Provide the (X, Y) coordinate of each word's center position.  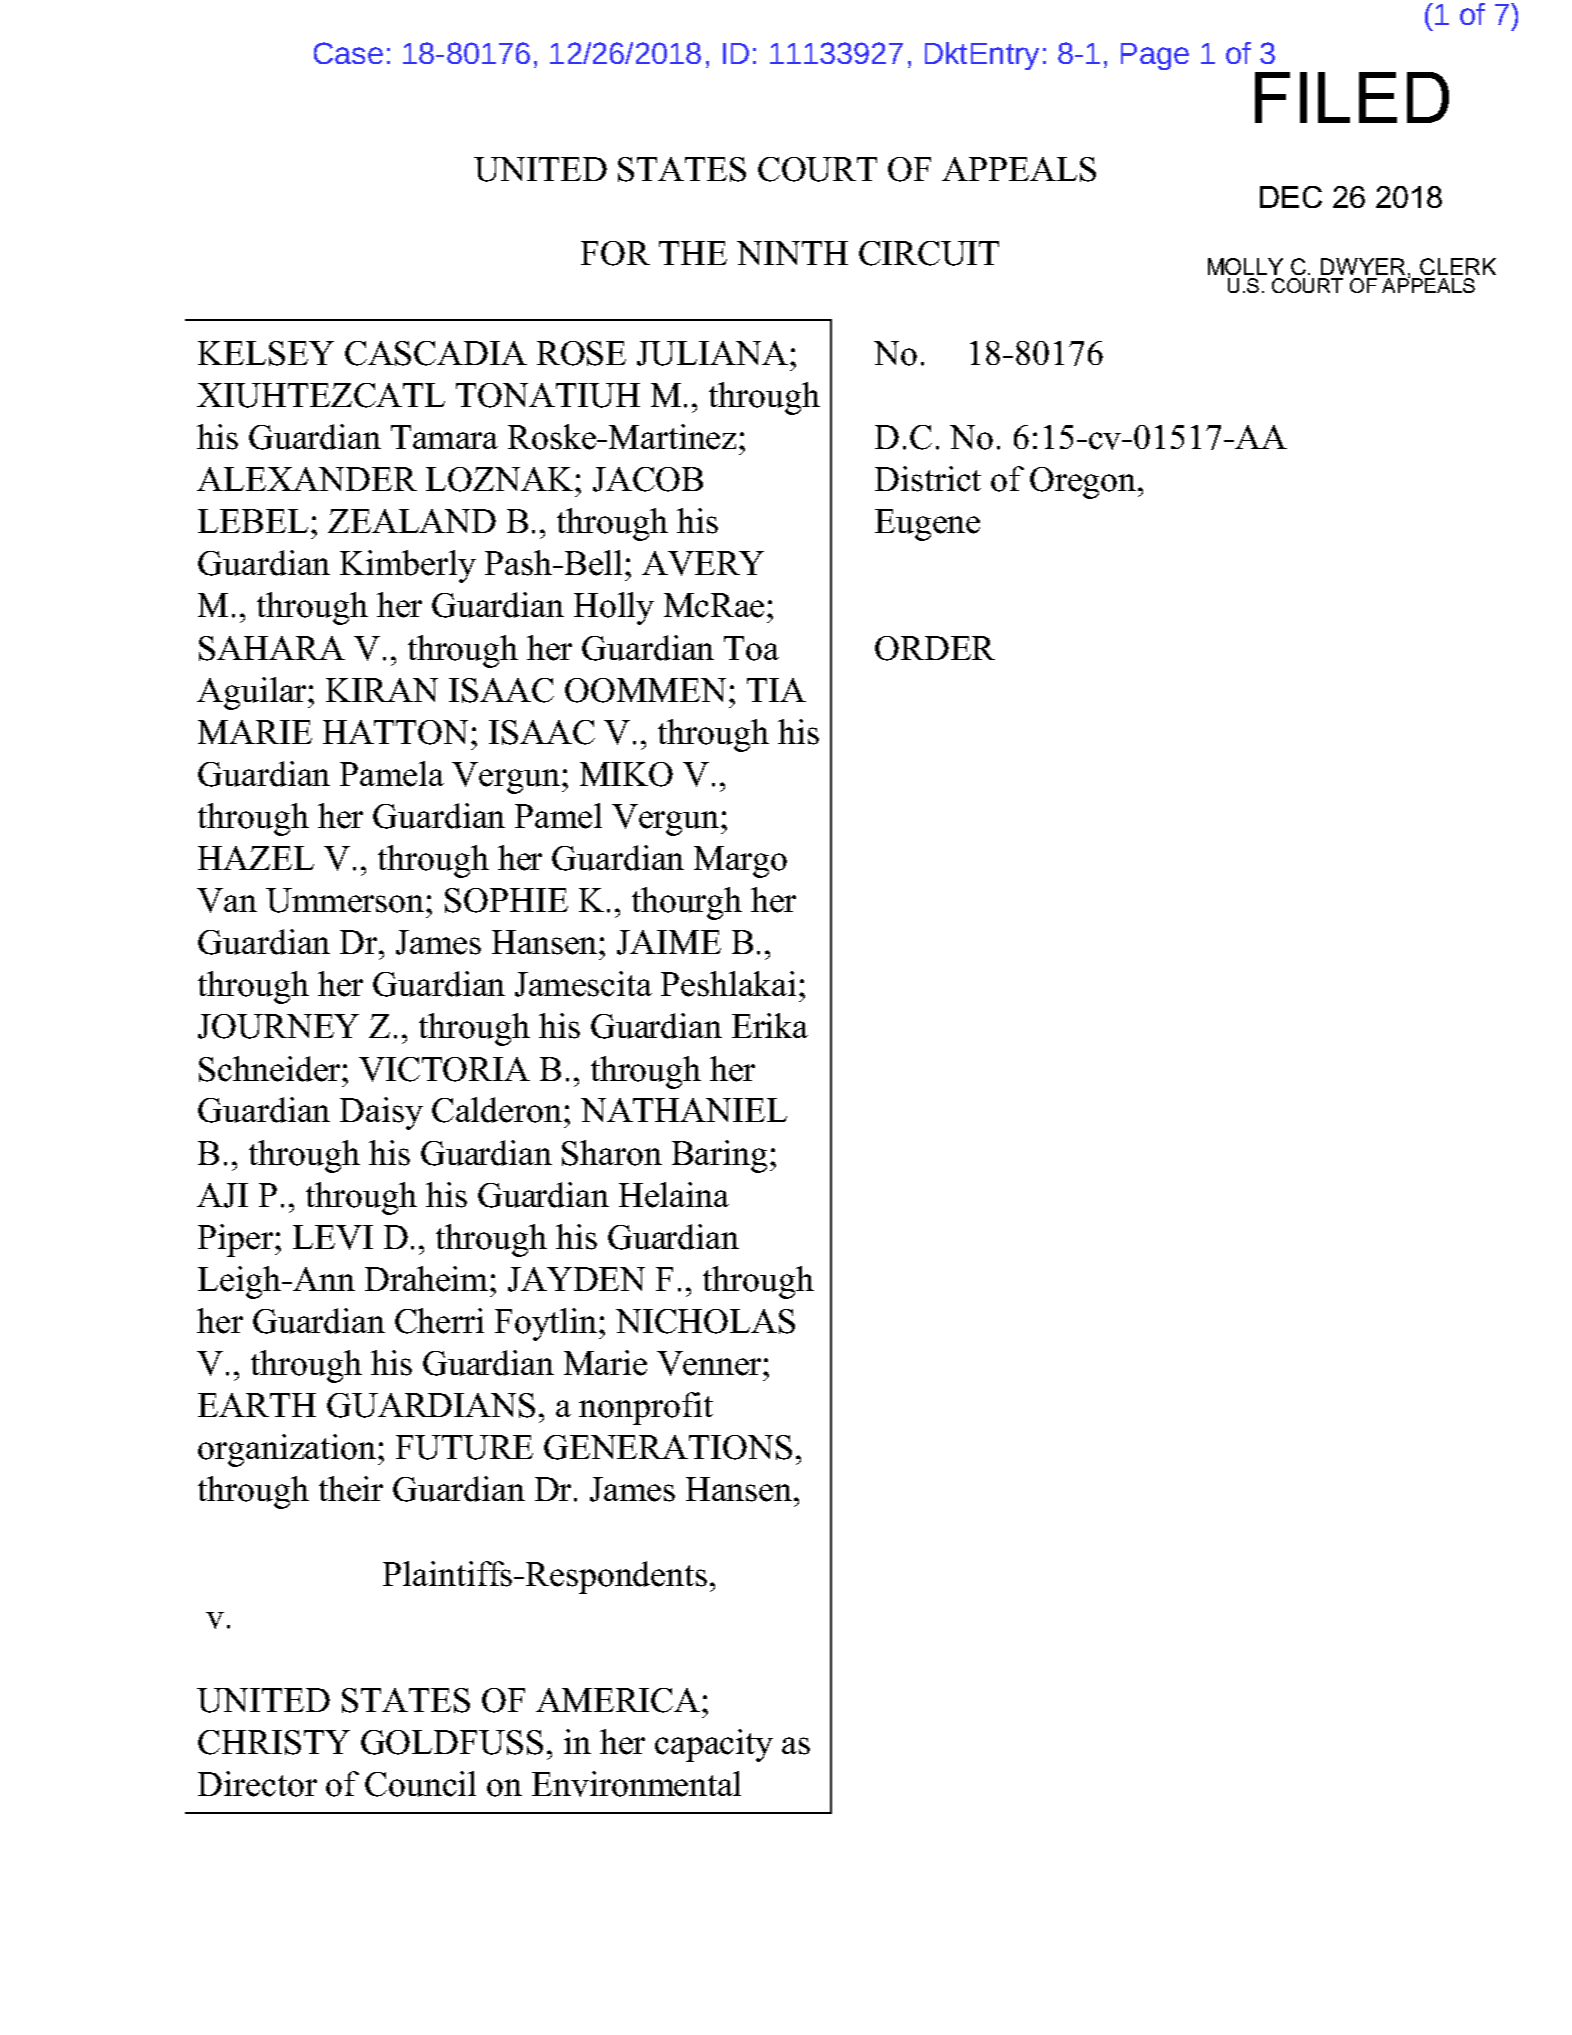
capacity (714, 1745)
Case (348, 53)
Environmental (636, 1784)
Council (420, 1784)
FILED (1352, 97)
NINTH (792, 253)
